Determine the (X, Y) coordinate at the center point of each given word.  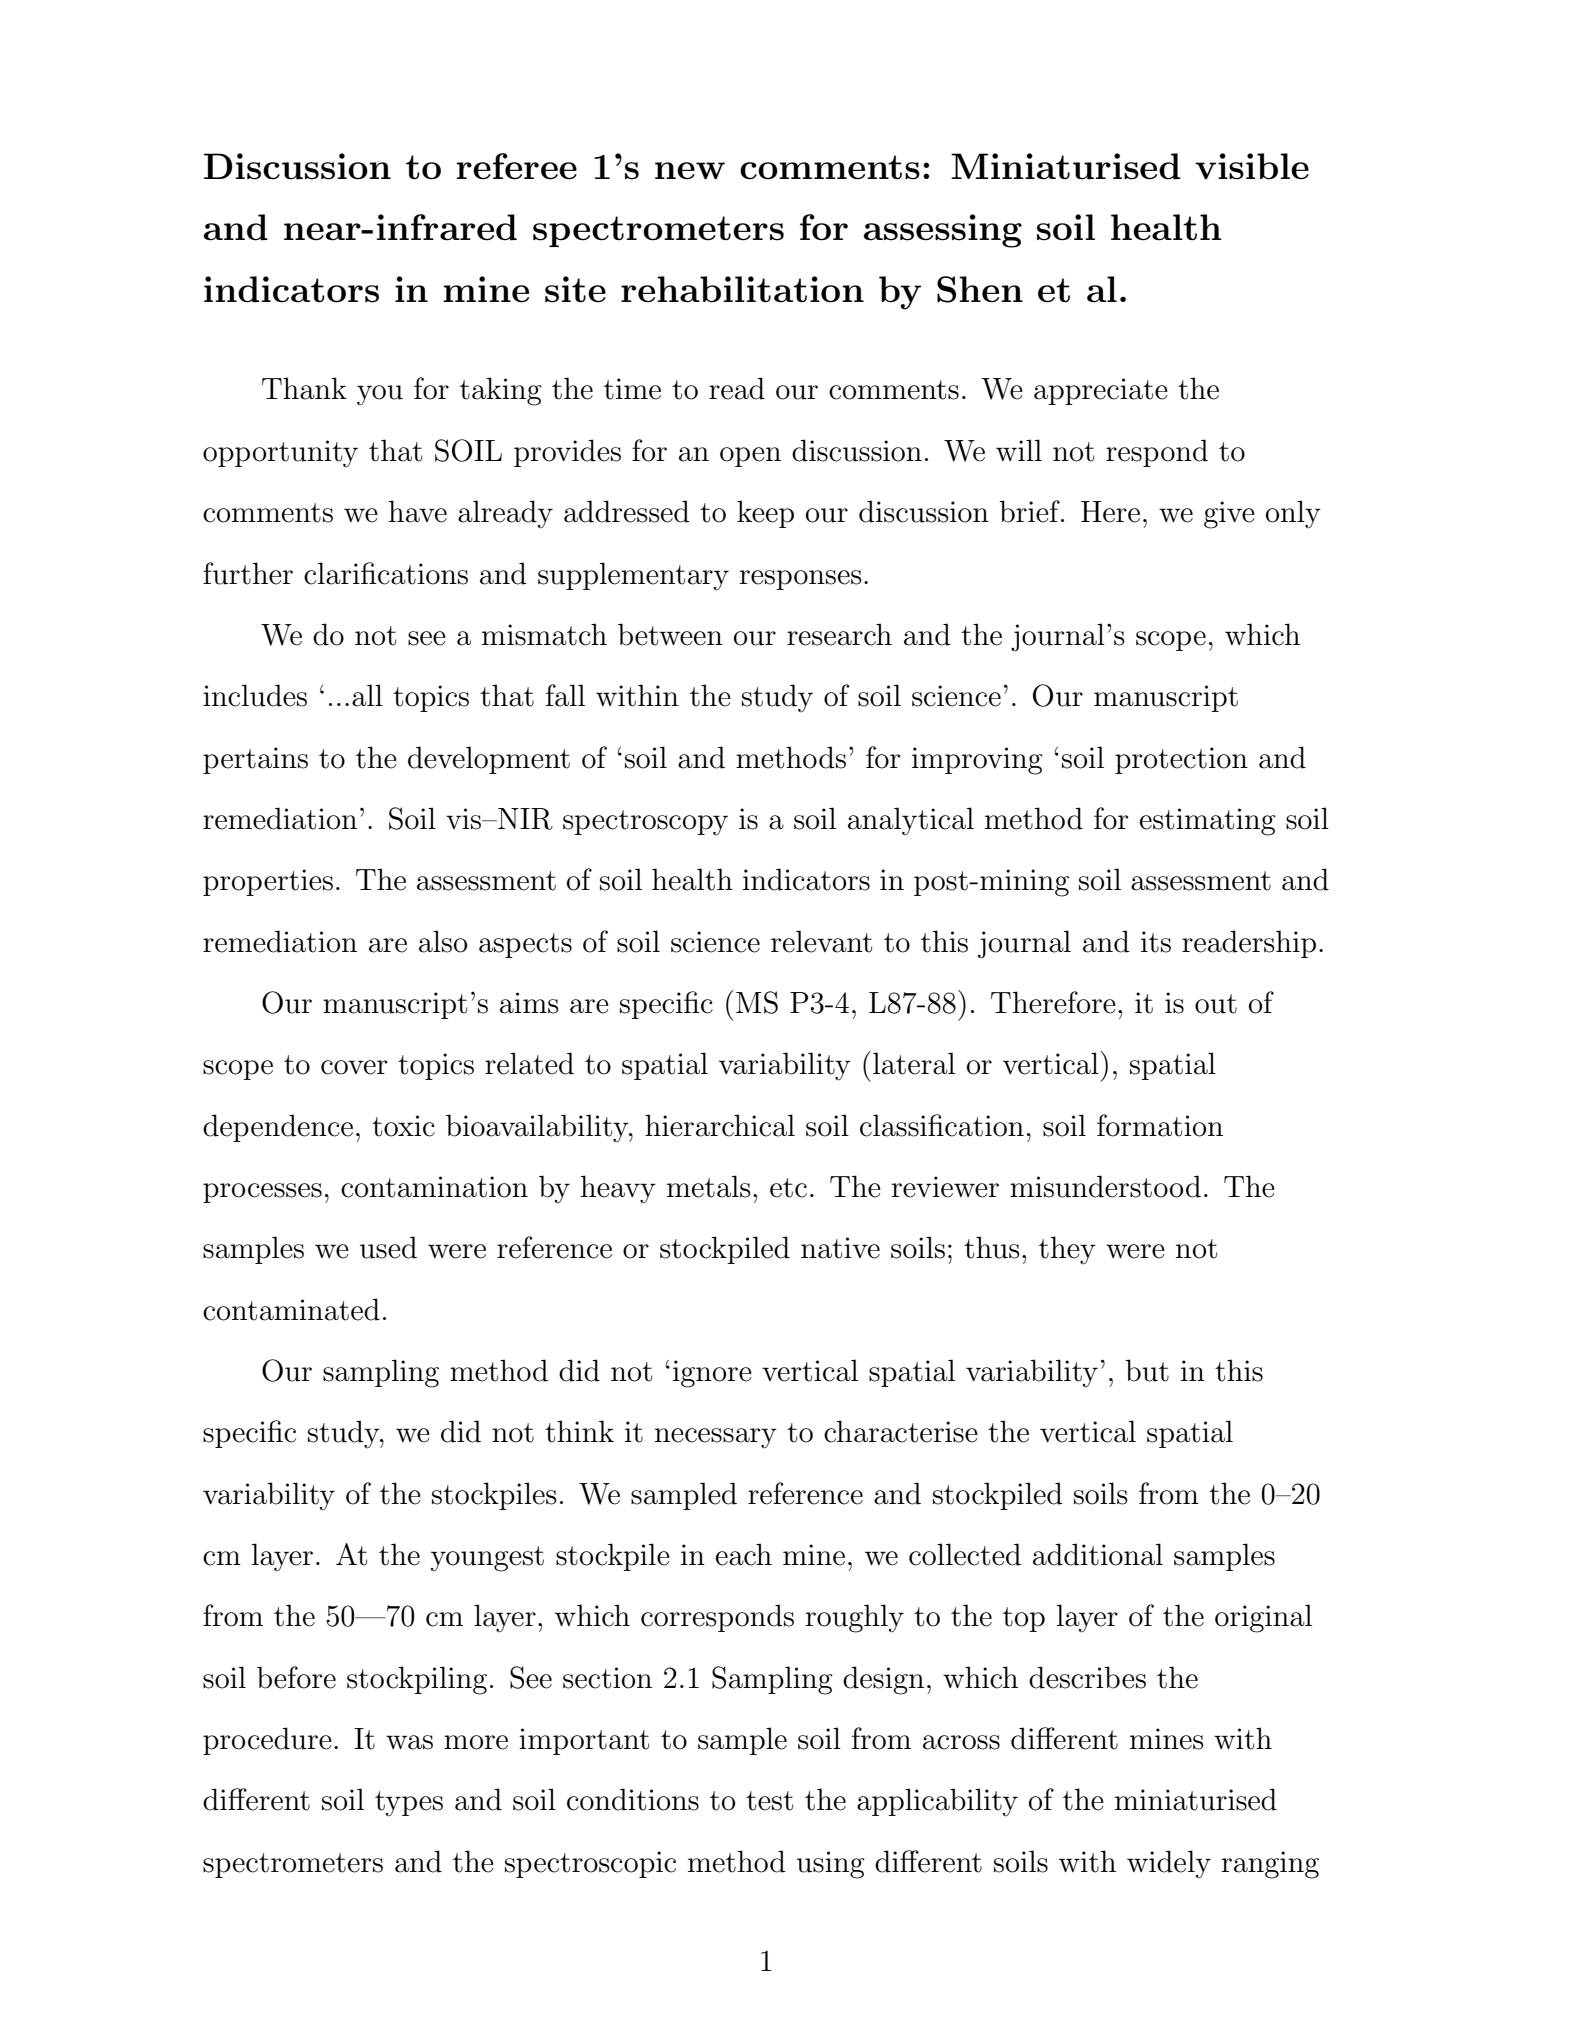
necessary (716, 1438)
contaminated (291, 1309)
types (409, 1804)
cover (354, 1067)
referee (517, 166)
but (1147, 1370)
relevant (821, 941)
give (1229, 515)
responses (800, 580)
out (1216, 1004)
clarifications (386, 573)
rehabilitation (742, 289)
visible (1252, 166)
